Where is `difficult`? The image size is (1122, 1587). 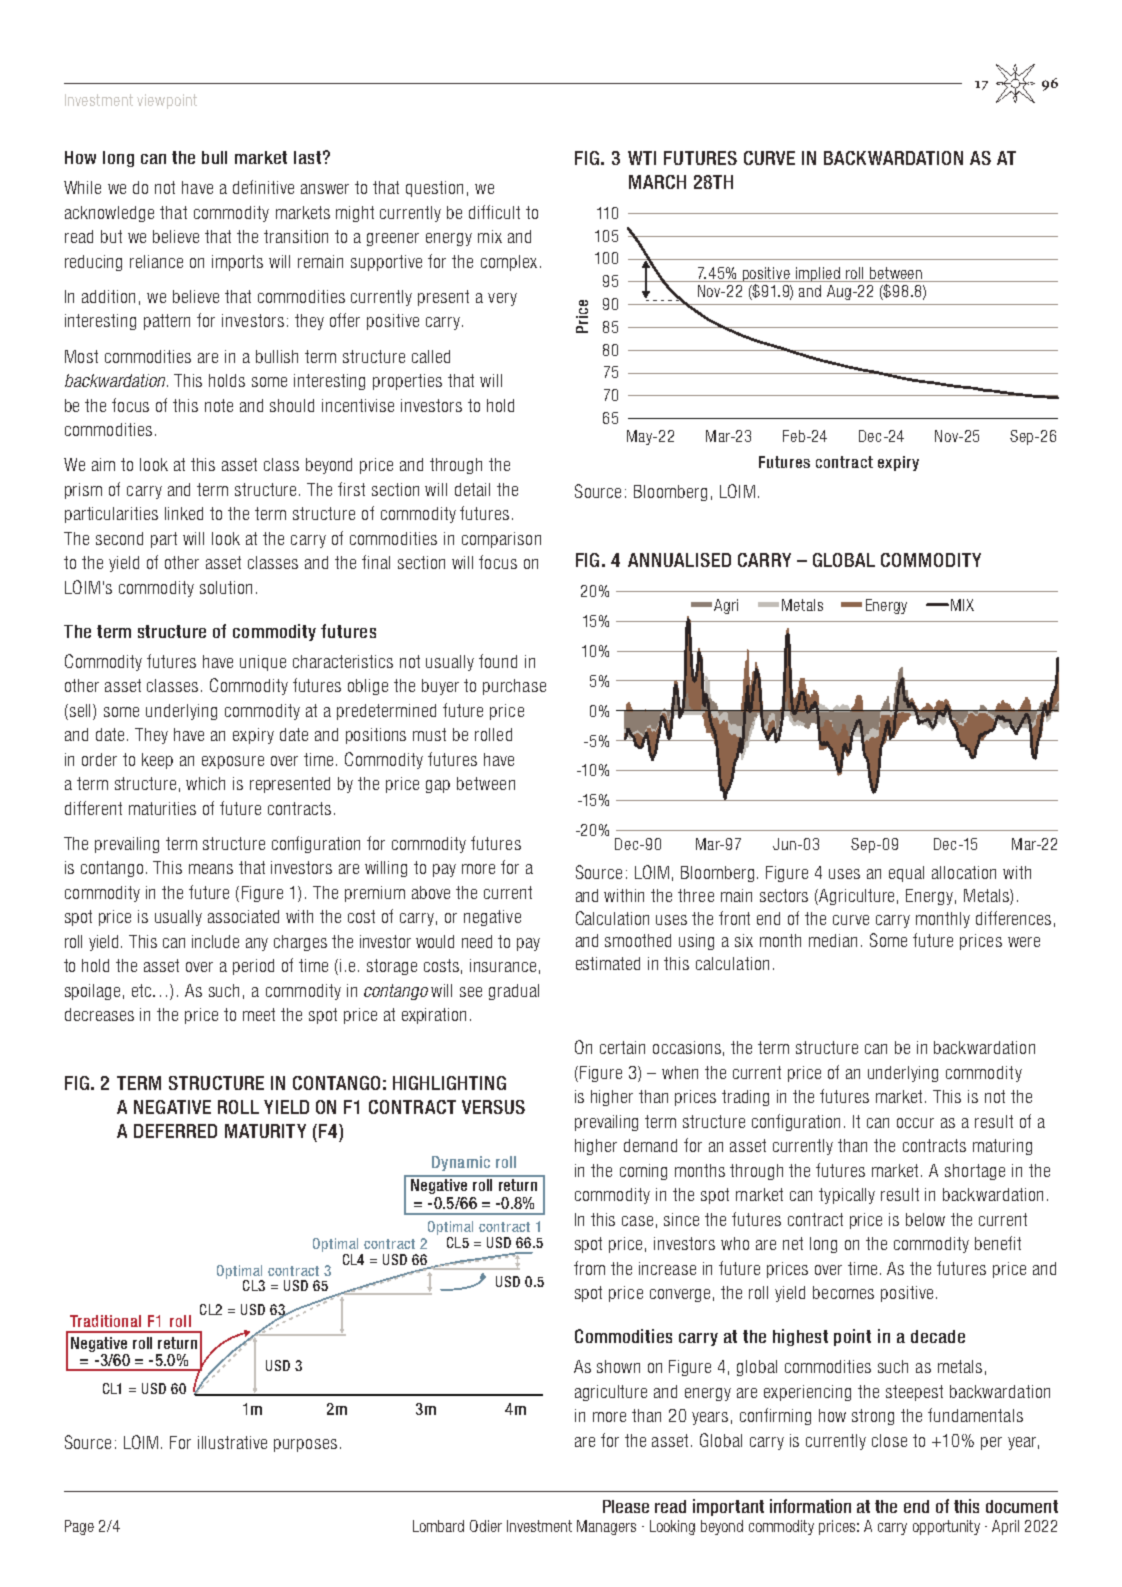 difficult is located at coordinates (494, 212).
